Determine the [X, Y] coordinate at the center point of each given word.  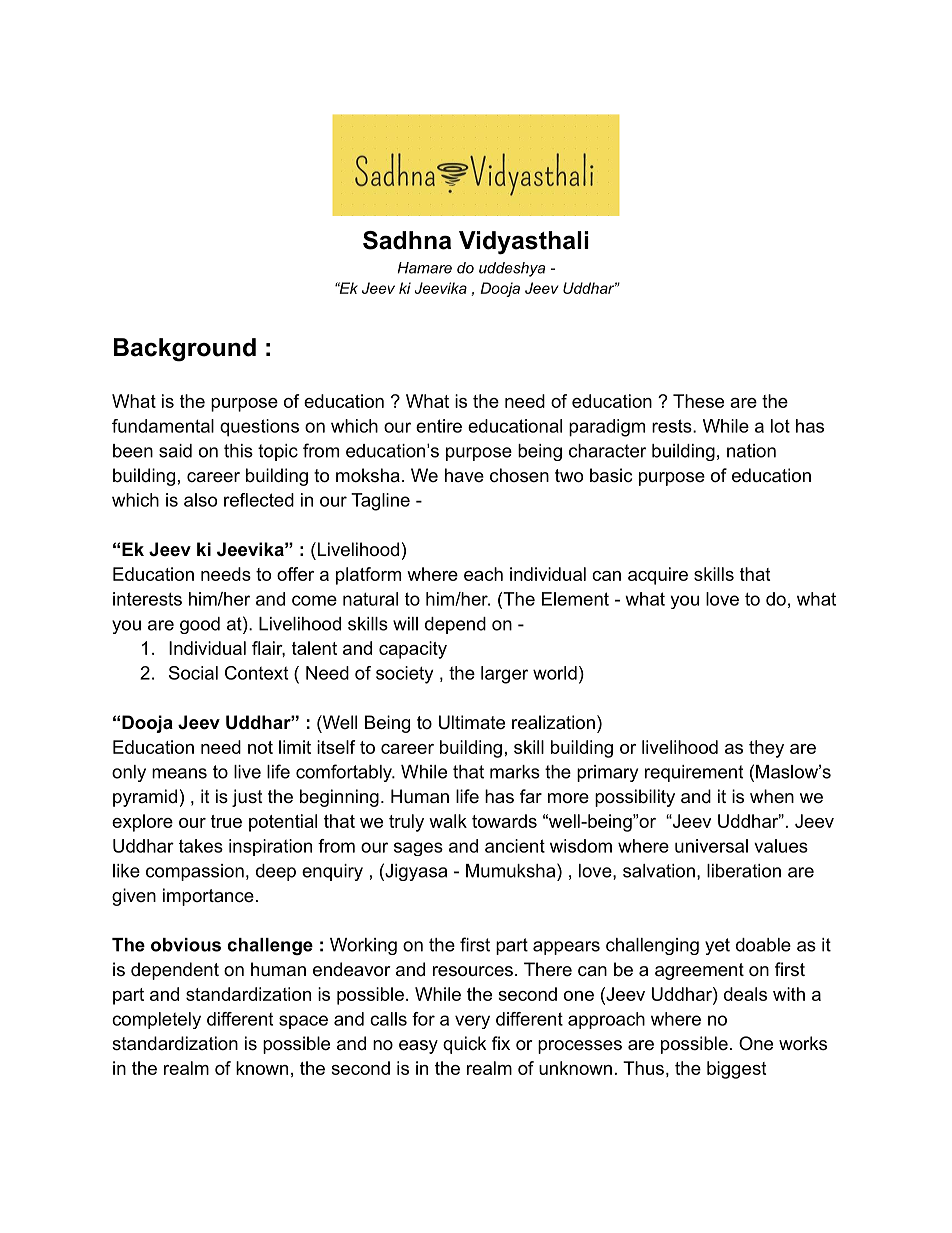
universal [711, 846]
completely [156, 1020]
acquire [658, 576]
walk [448, 821]
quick [465, 1045]
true [226, 821]
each [483, 574]
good [200, 625]
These [698, 401]
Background [185, 350]
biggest [736, 1070]
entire [439, 426]
